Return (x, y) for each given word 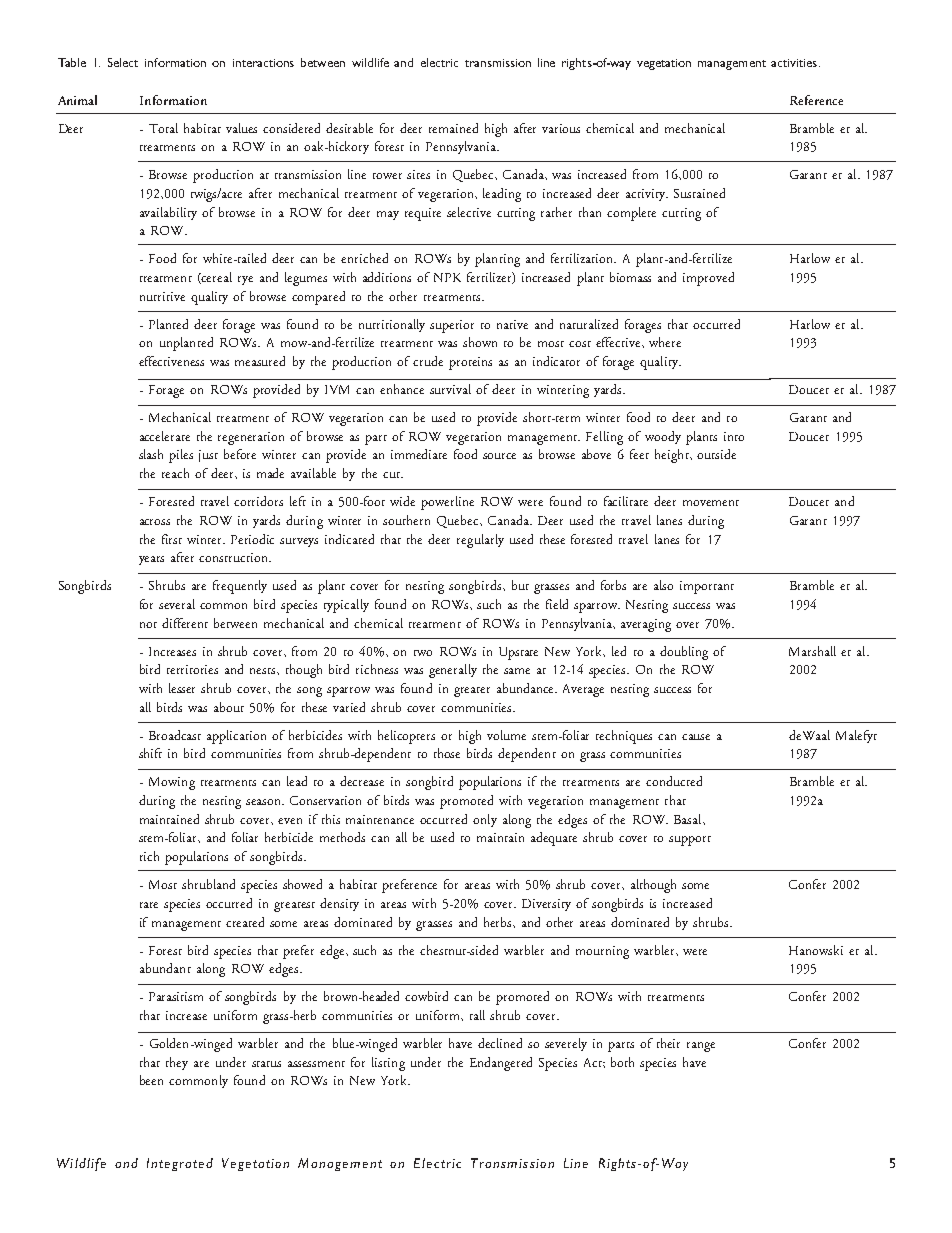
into (734, 436)
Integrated (180, 1164)
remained (453, 128)
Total (163, 128)
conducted (674, 781)
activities (794, 63)
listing (388, 1064)
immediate (419, 454)
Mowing (172, 783)
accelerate (165, 436)
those (447, 753)
